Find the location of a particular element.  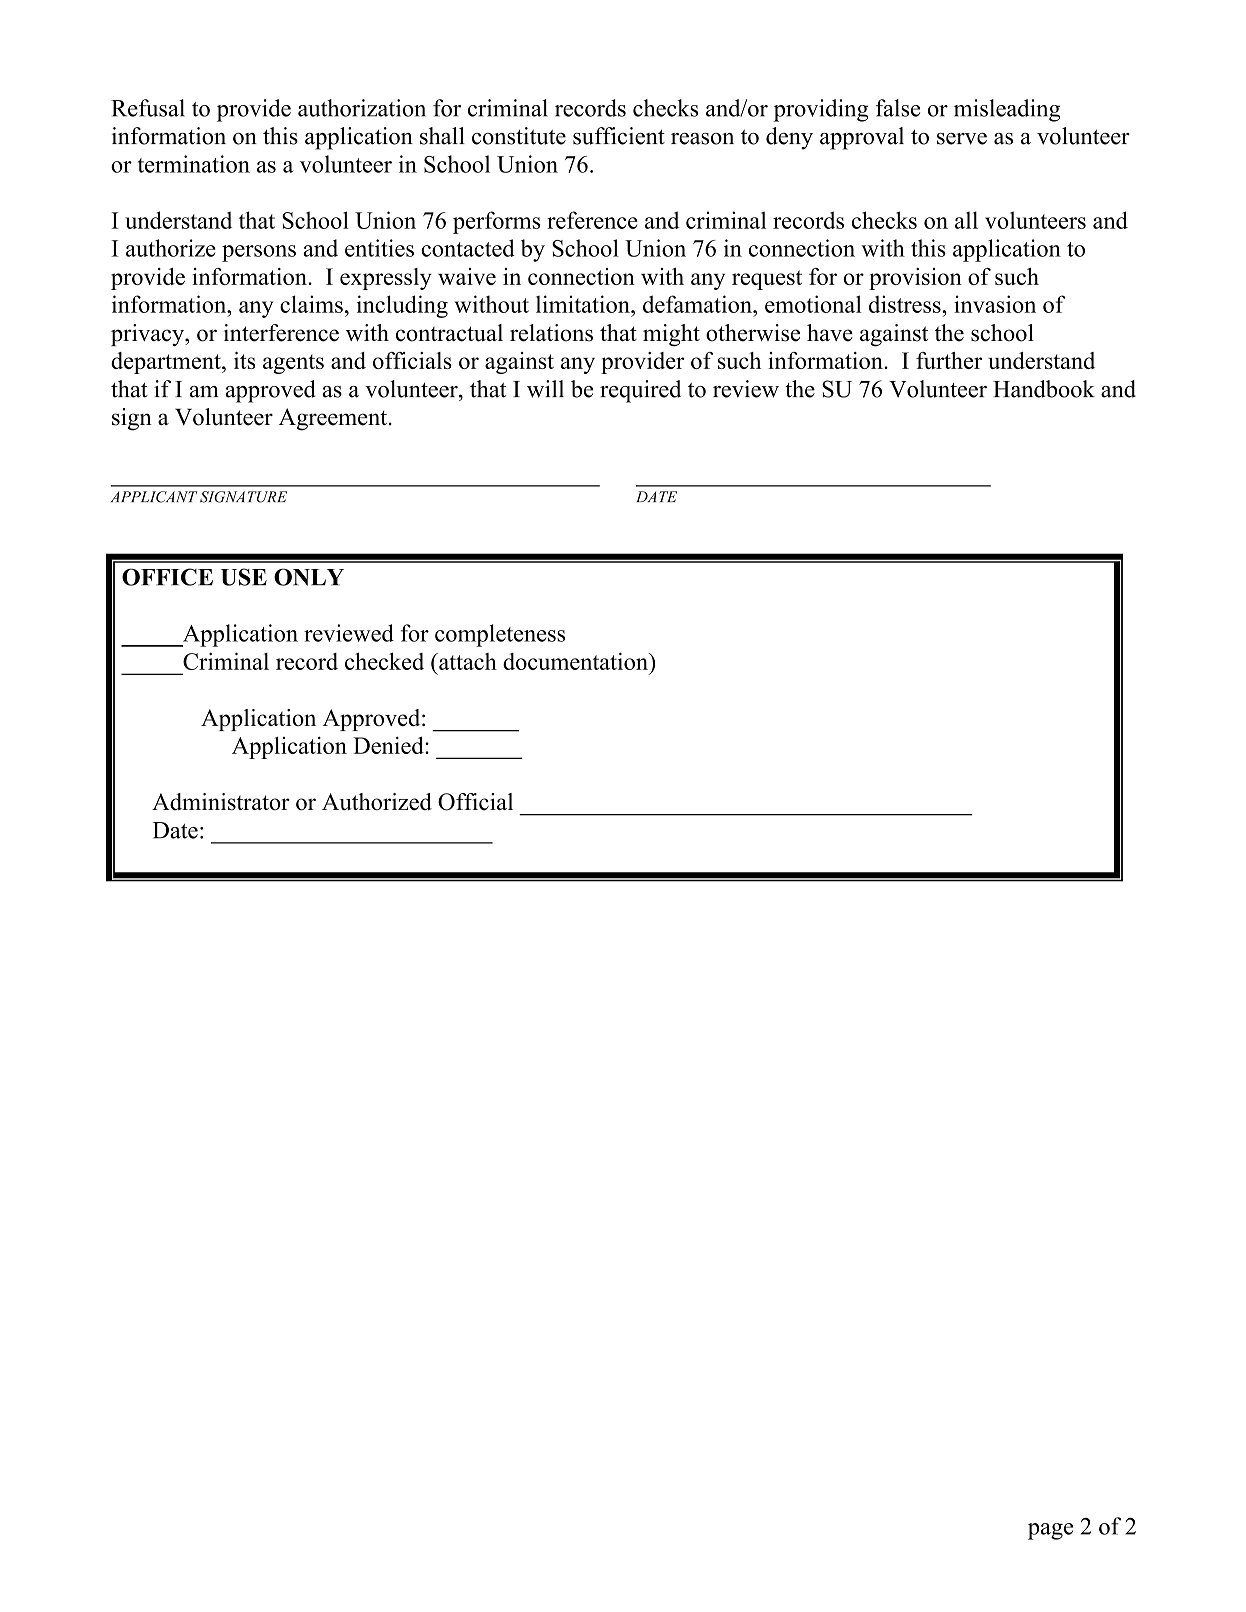

page is located at coordinates (1050, 1531).
